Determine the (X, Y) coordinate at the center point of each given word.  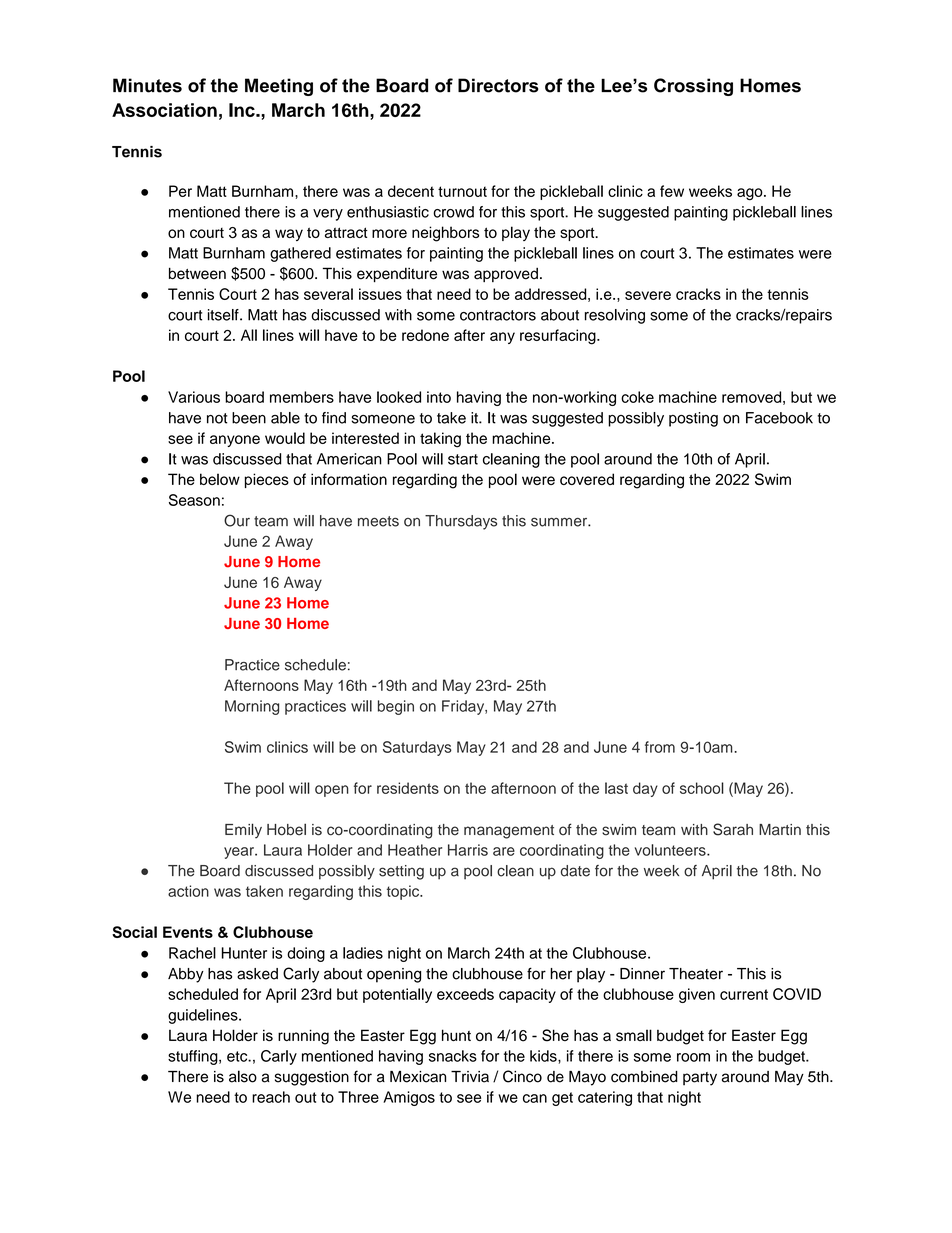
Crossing (693, 87)
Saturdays (417, 748)
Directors (498, 85)
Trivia (470, 1077)
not (217, 418)
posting (693, 419)
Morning (252, 707)
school (702, 788)
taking (440, 440)
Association (164, 110)
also (243, 1076)
